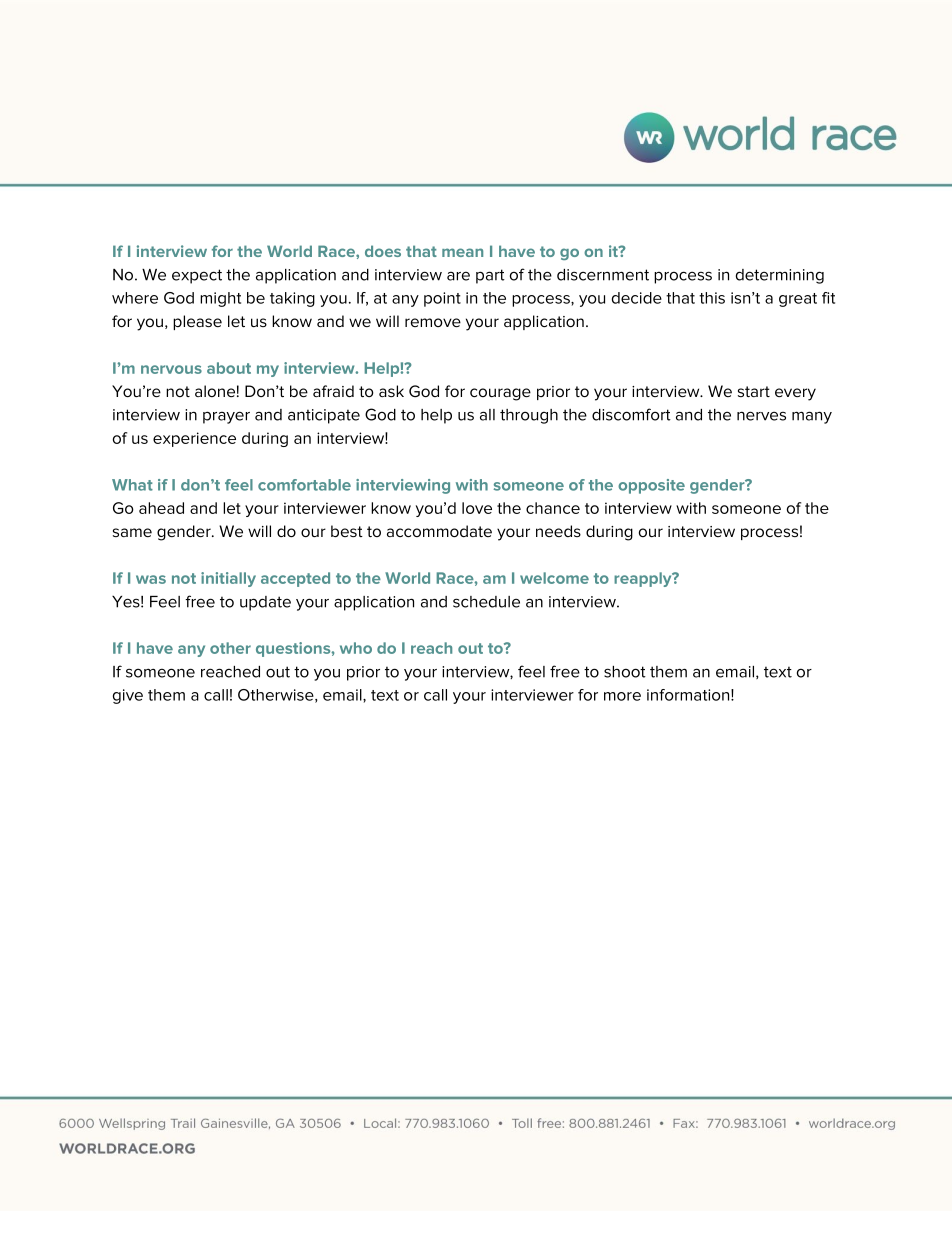  What do you see at coordinates (197, 276) in the screenshot?
I see `expect` at bounding box center [197, 276].
